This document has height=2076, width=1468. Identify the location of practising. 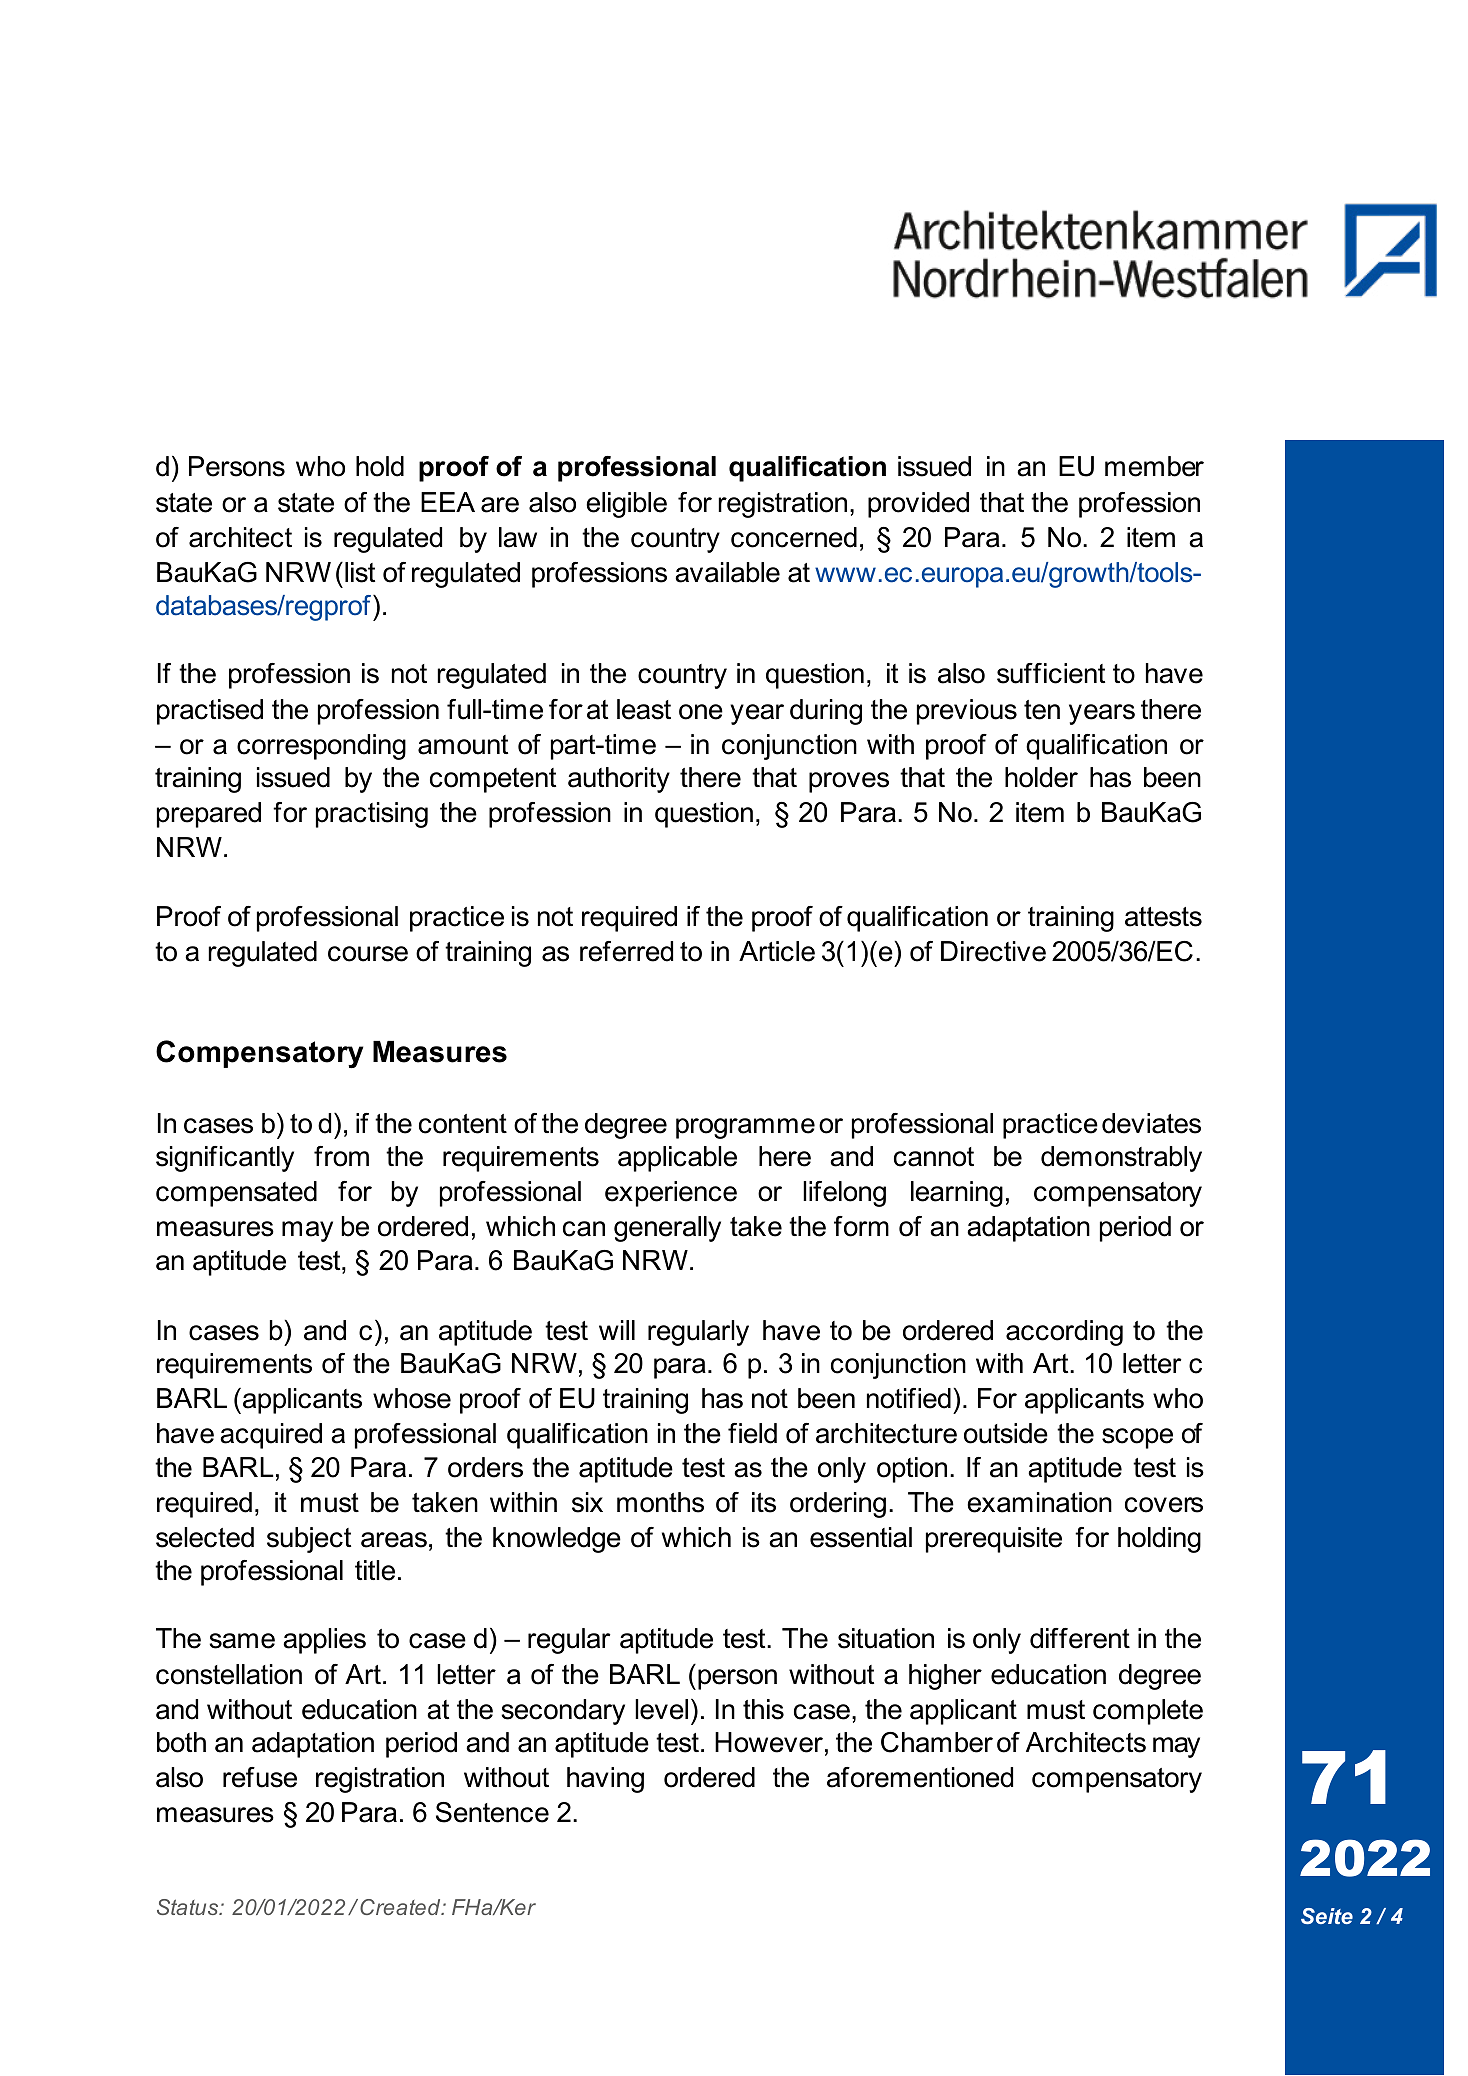
(372, 815).
